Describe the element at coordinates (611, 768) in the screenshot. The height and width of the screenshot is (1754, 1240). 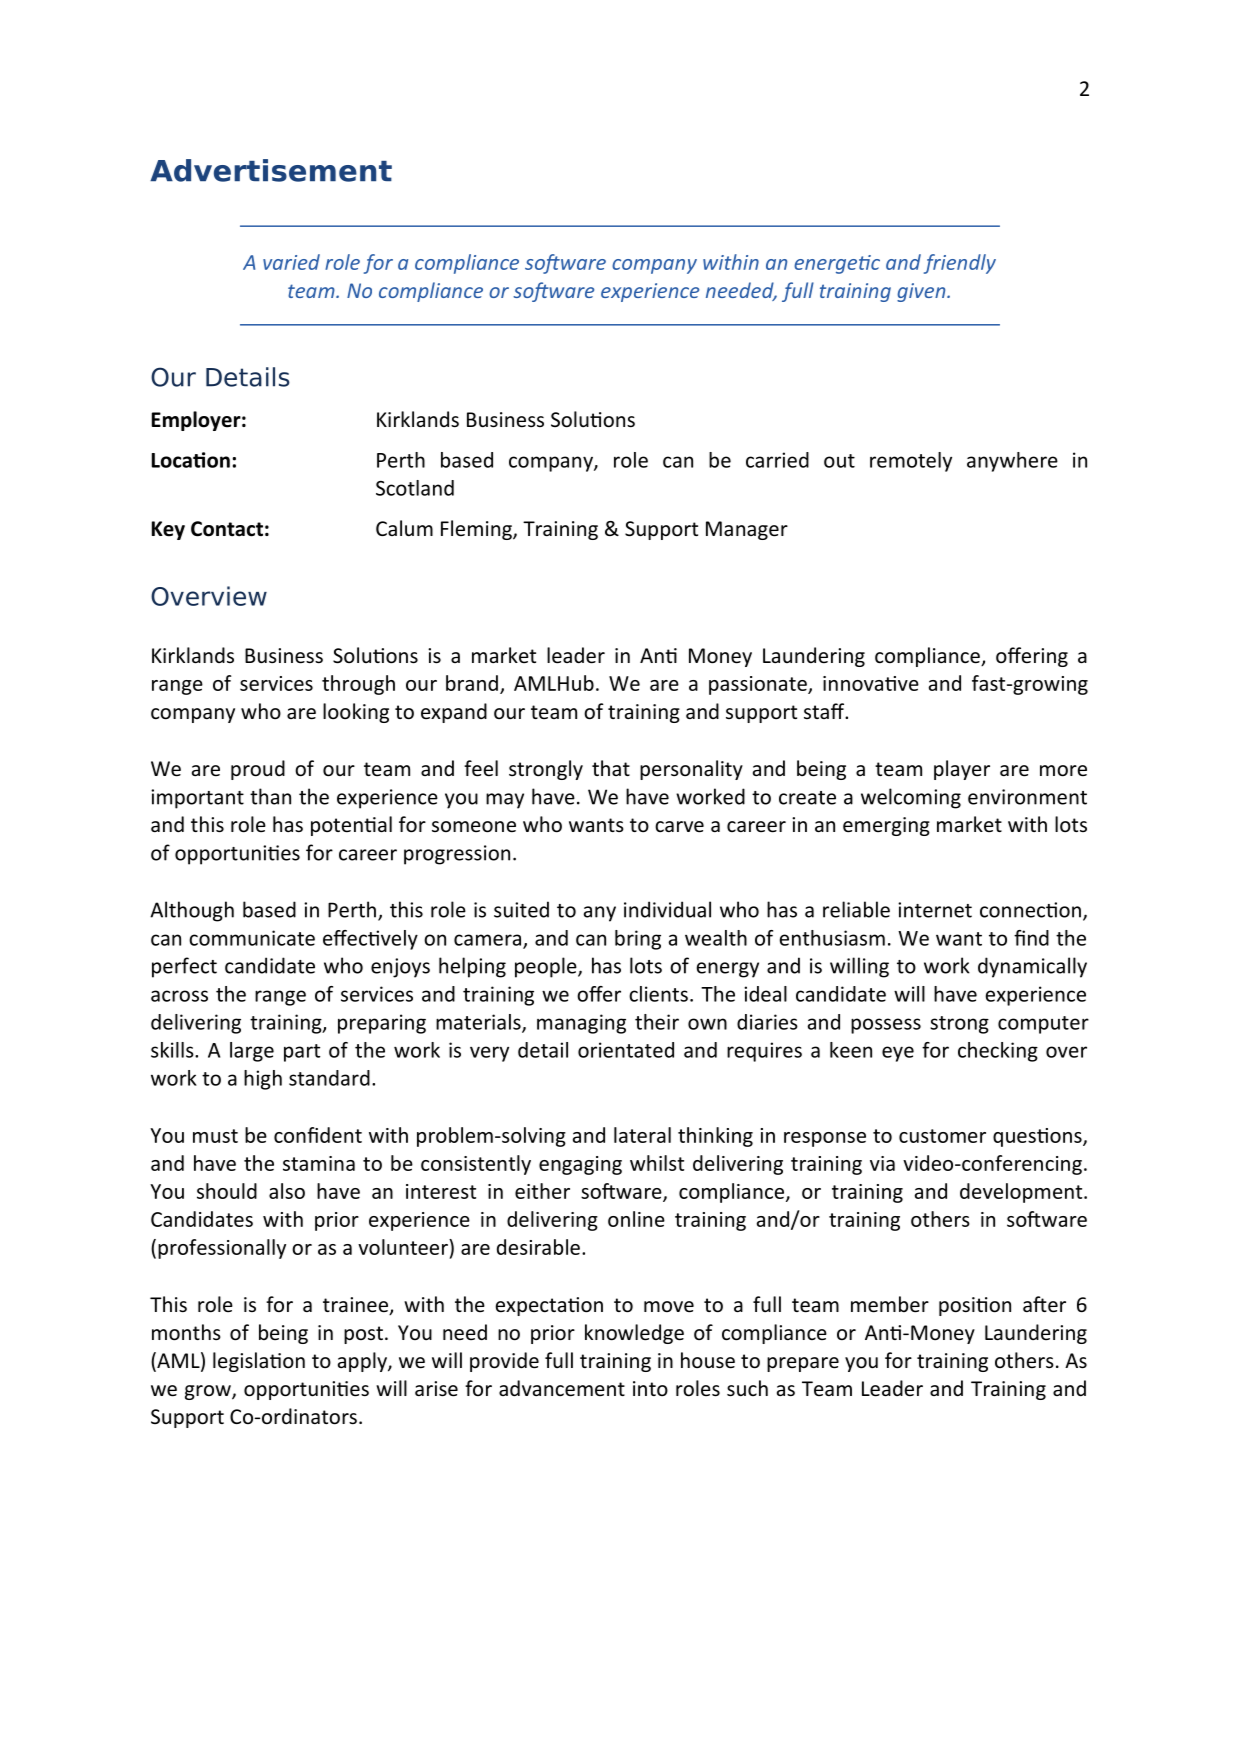
I see `that` at that location.
